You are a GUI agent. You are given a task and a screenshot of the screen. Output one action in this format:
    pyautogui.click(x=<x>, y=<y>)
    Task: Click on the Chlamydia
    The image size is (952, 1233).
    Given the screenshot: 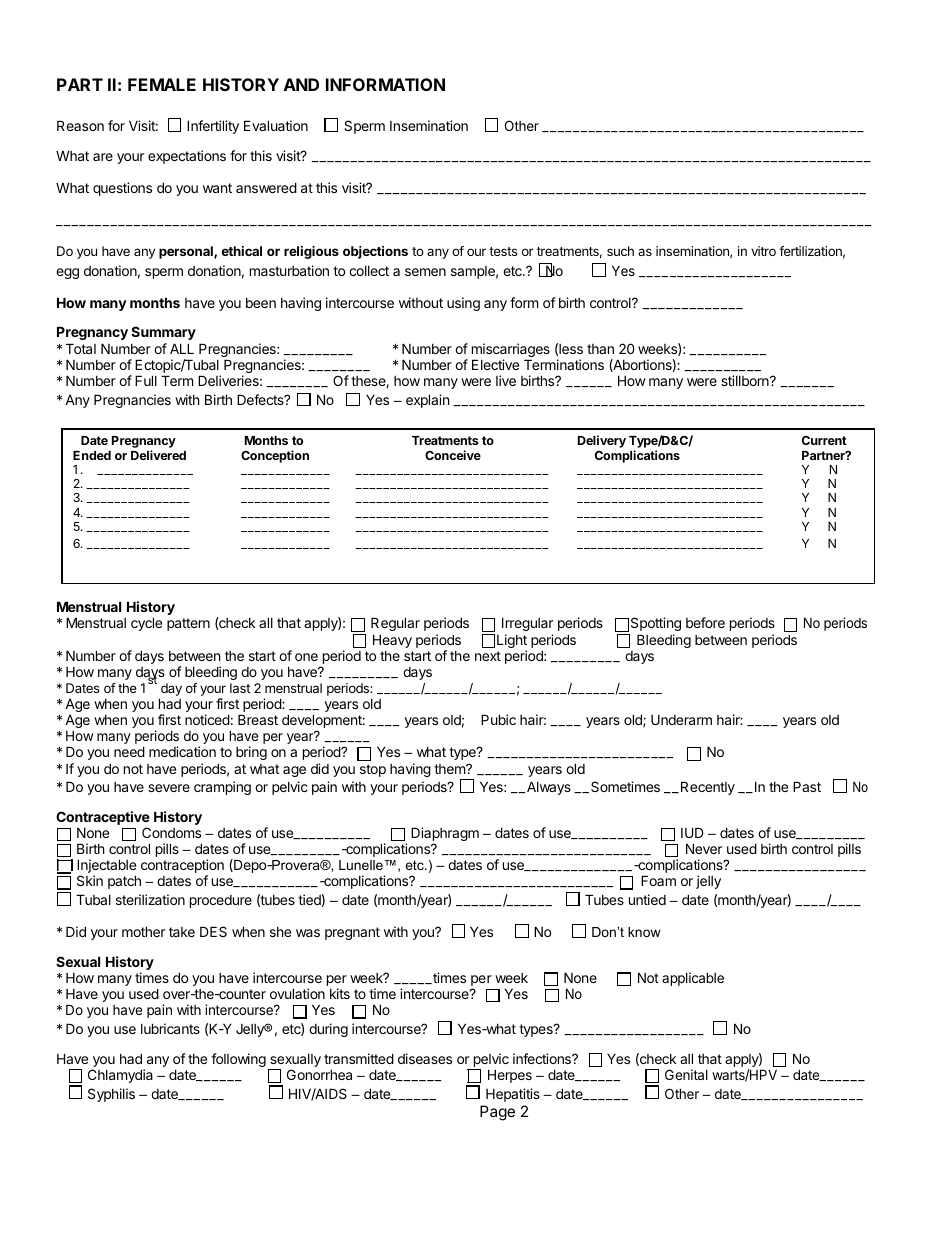 What is the action you would take?
    pyautogui.click(x=120, y=1076)
